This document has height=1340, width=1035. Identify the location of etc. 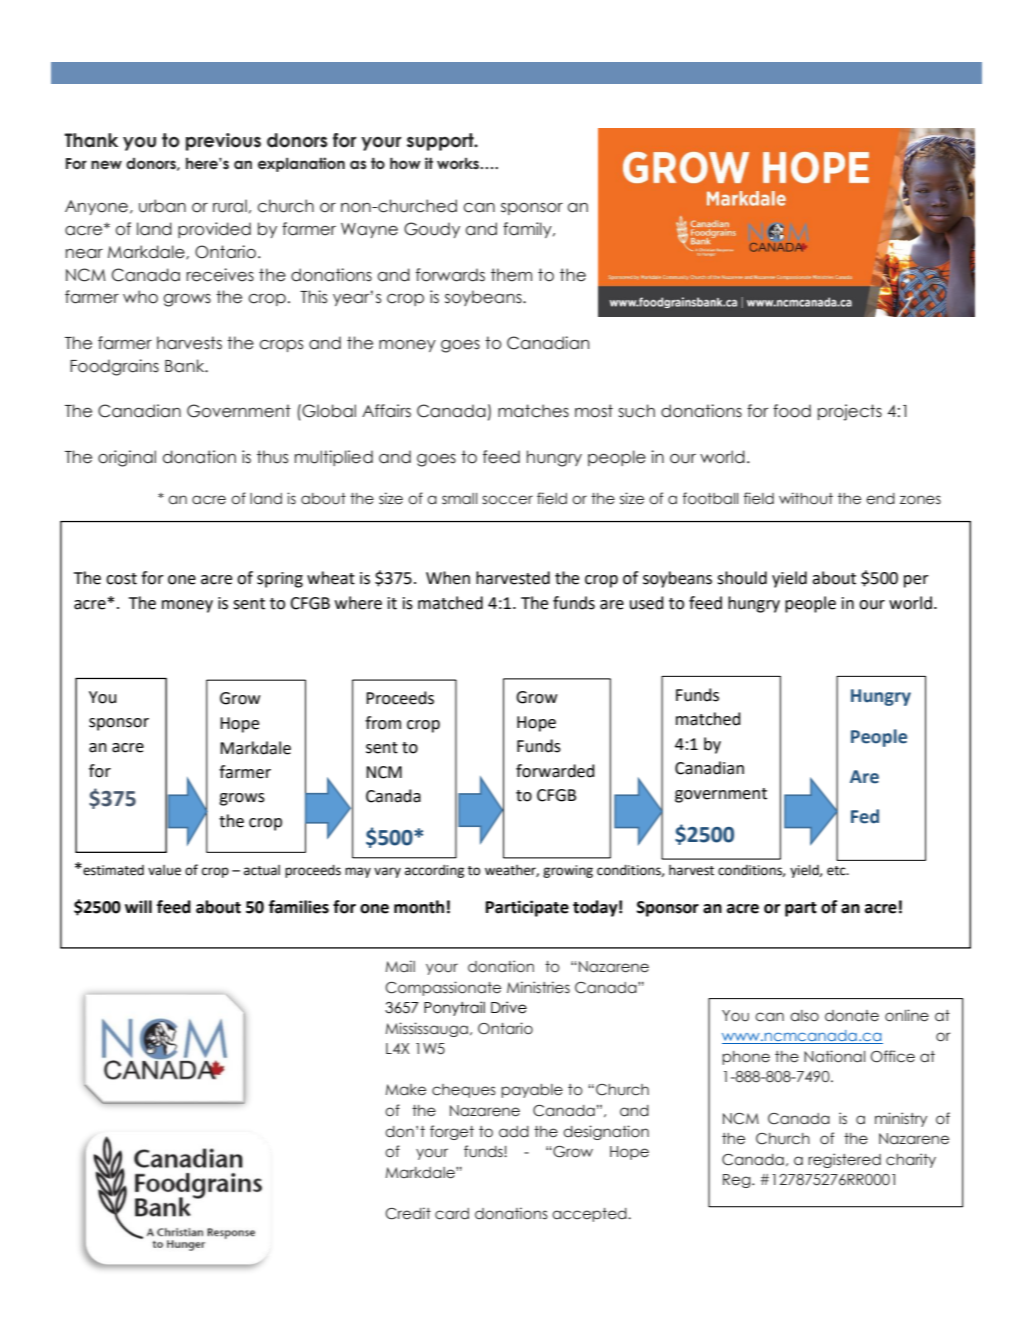
(837, 871).
